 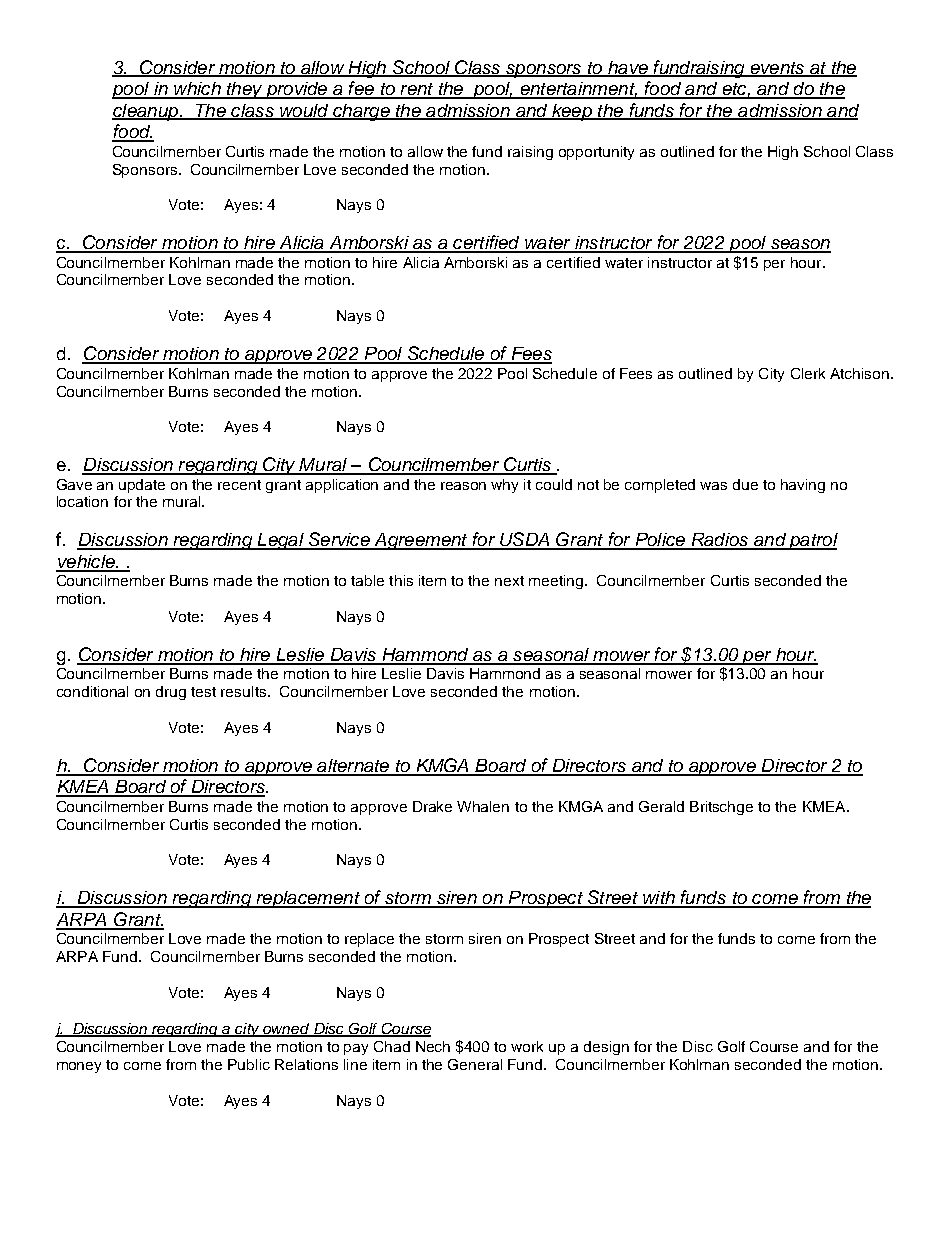 I want to click on Radios, so click(x=720, y=541).
